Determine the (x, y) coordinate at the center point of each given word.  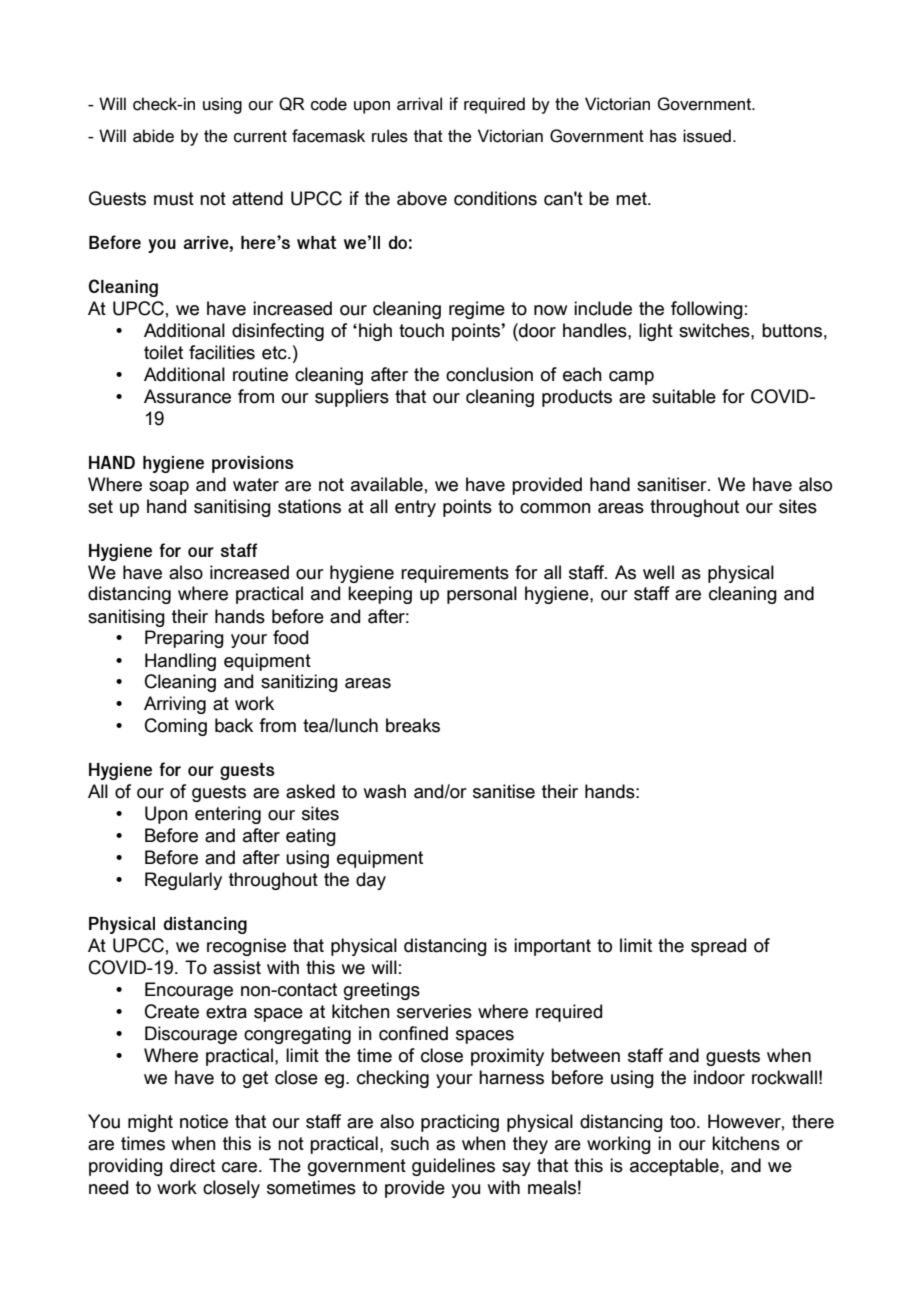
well (658, 572)
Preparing (184, 639)
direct (192, 1165)
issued (707, 136)
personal (482, 595)
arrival (419, 104)
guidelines (453, 1167)
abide (153, 136)
